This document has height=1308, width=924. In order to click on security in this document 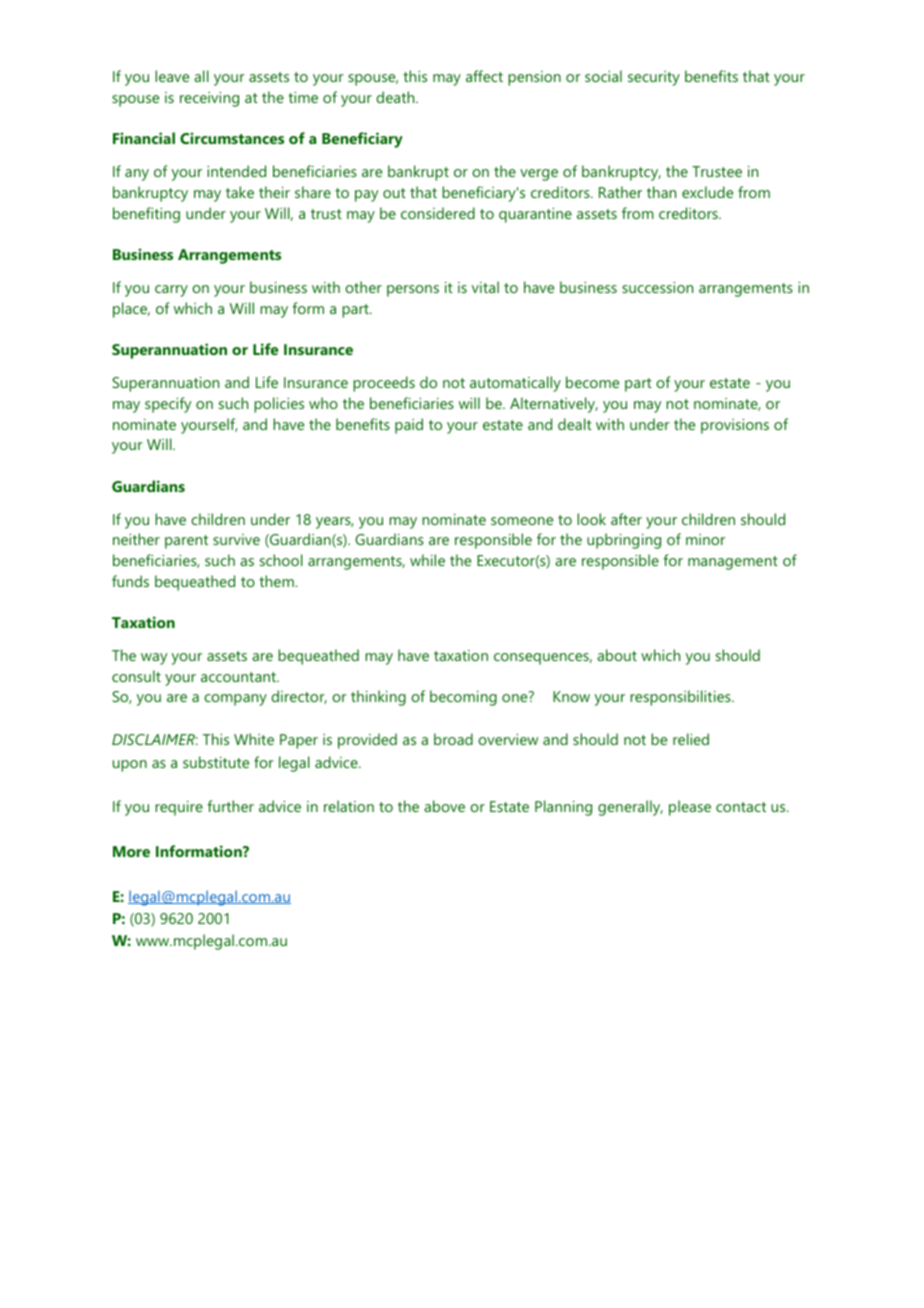, I will do `click(654, 78)`.
